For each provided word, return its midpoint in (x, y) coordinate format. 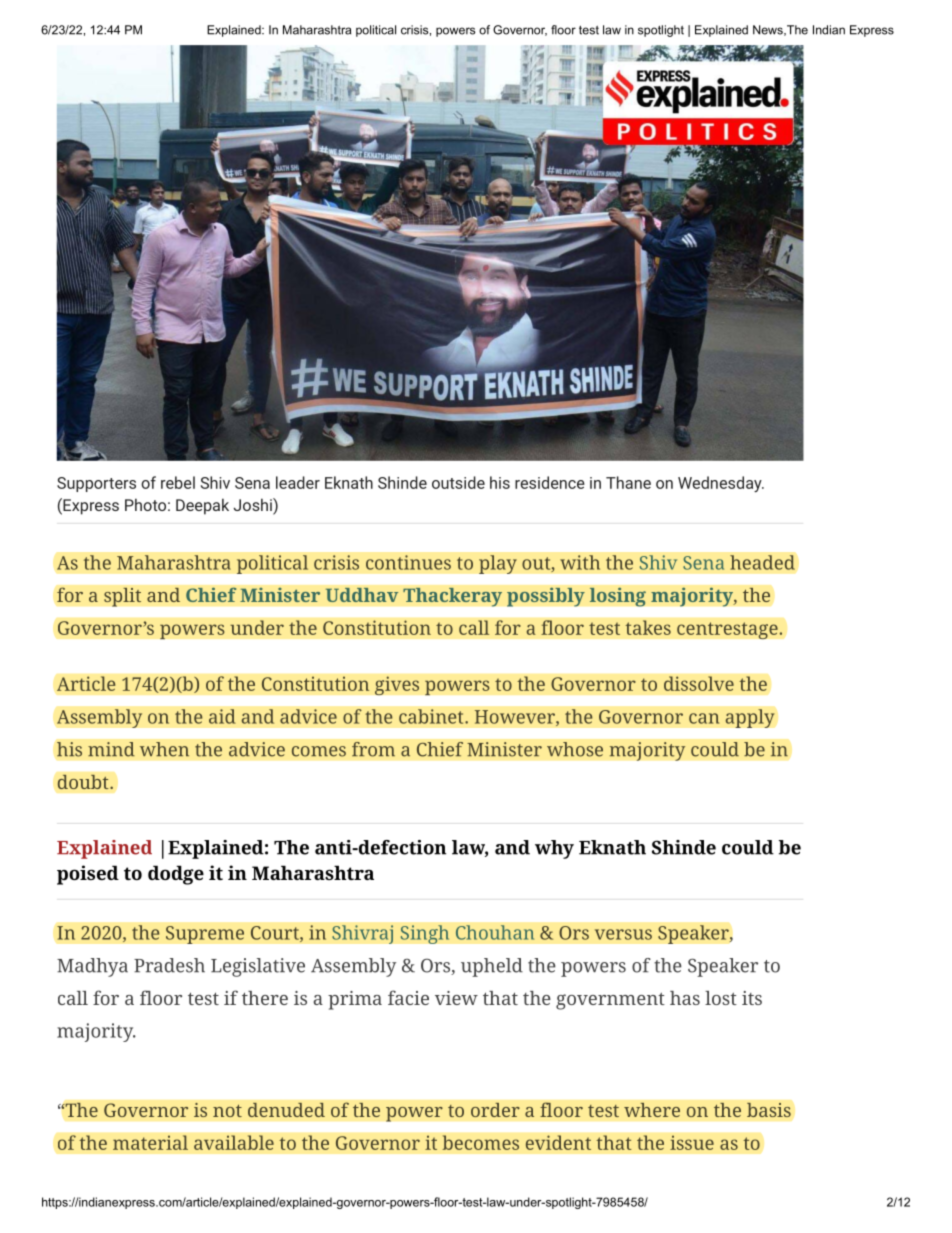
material (150, 1142)
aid (222, 716)
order (495, 1109)
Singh (425, 934)
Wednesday (721, 484)
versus (623, 934)
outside (458, 482)
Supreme (205, 935)
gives (397, 686)
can (704, 718)
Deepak (202, 506)
